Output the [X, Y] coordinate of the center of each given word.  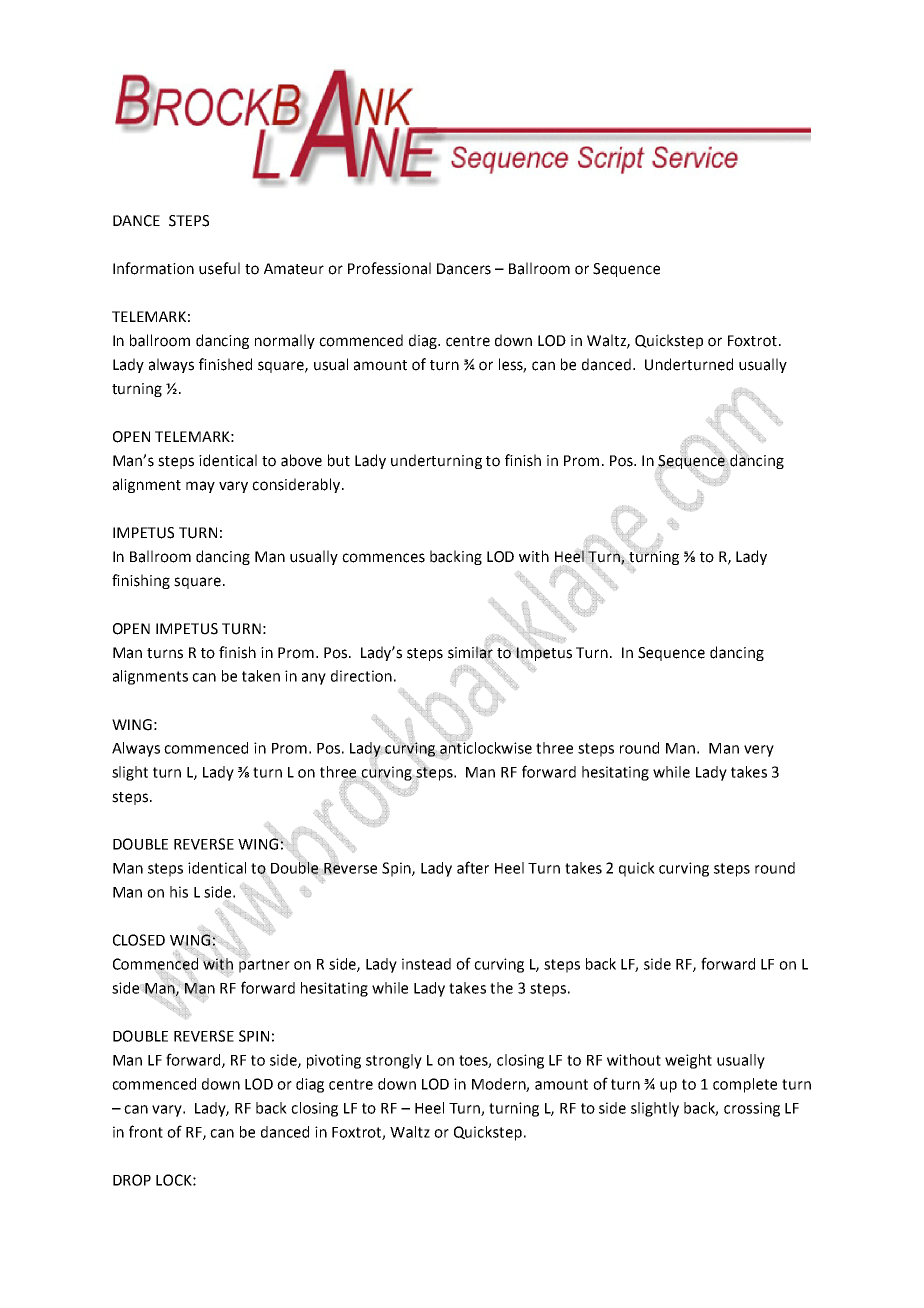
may [200, 487]
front [146, 1131]
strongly [394, 1061]
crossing [752, 1109]
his [179, 892]
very [759, 751]
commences [383, 558]
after [473, 867]
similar [470, 651]
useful [219, 268]
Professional [389, 268]
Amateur [294, 269]
